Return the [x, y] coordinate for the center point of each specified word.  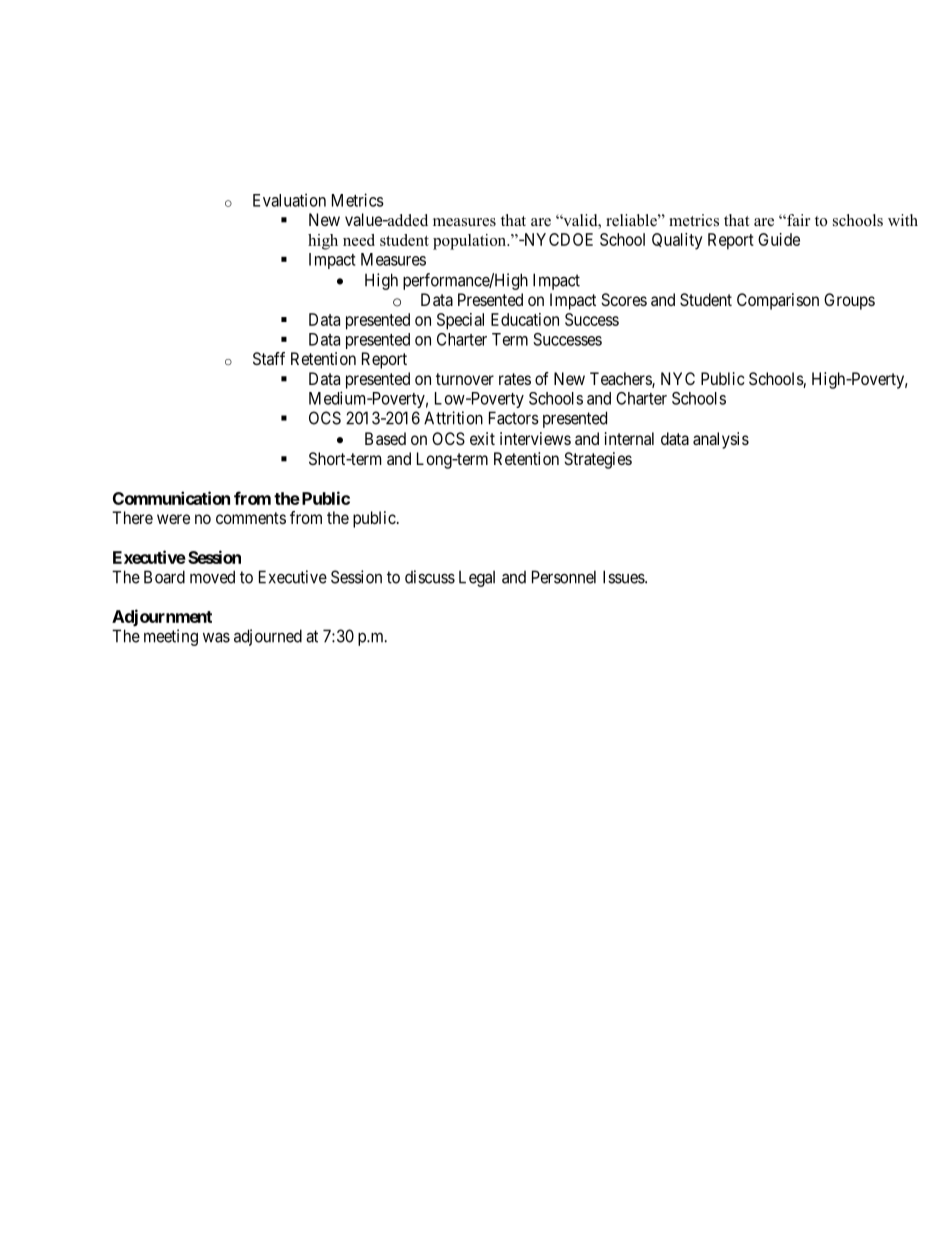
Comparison [778, 301]
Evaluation [289, 200]
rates [515, 379]
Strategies [598, 460]
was [216, 637]
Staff [269, 358]
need [359, 240]
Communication [171, 498]
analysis [721, 440]
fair [797, 220]
